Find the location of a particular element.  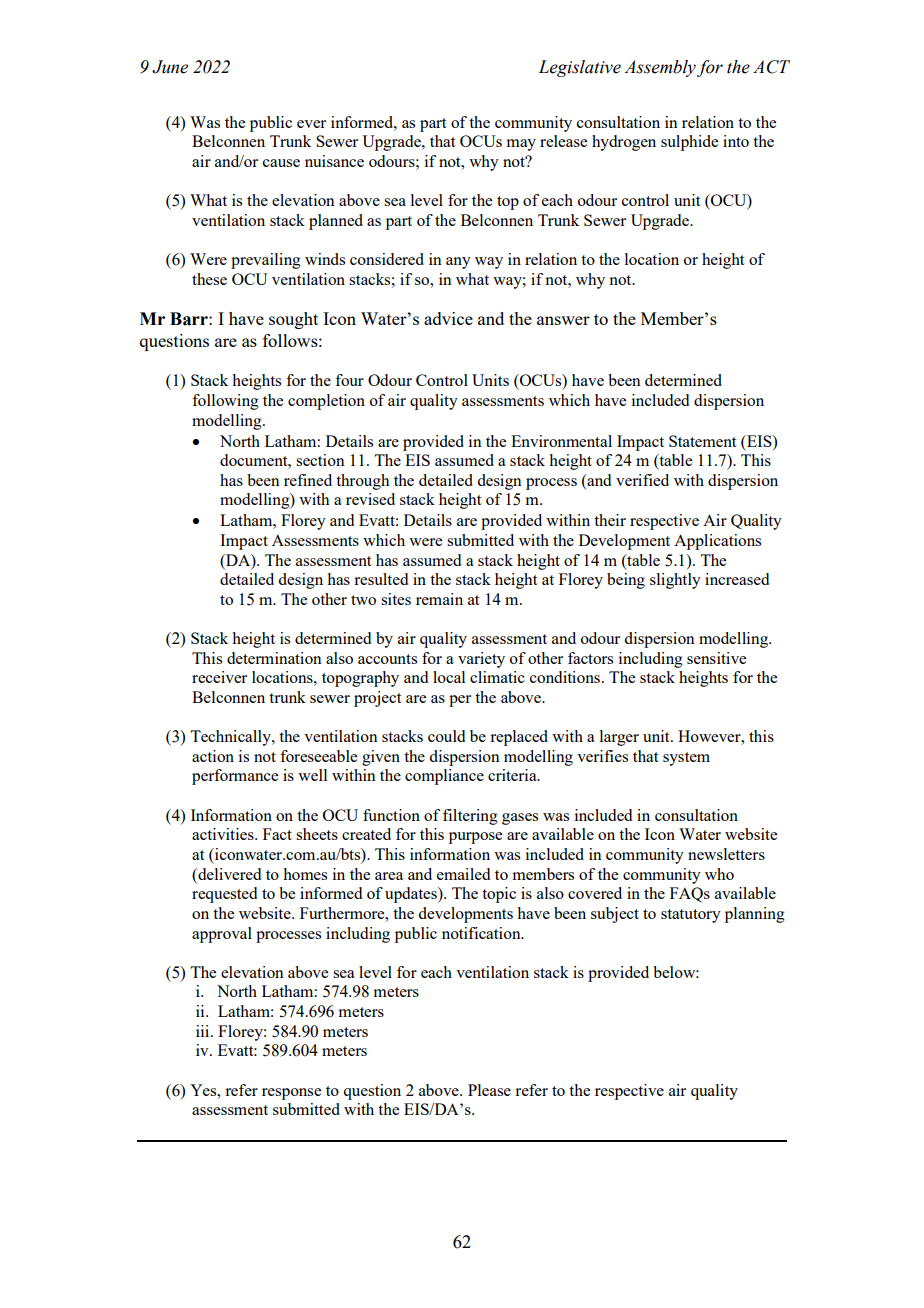

June is located at coordinates (170, 67).
